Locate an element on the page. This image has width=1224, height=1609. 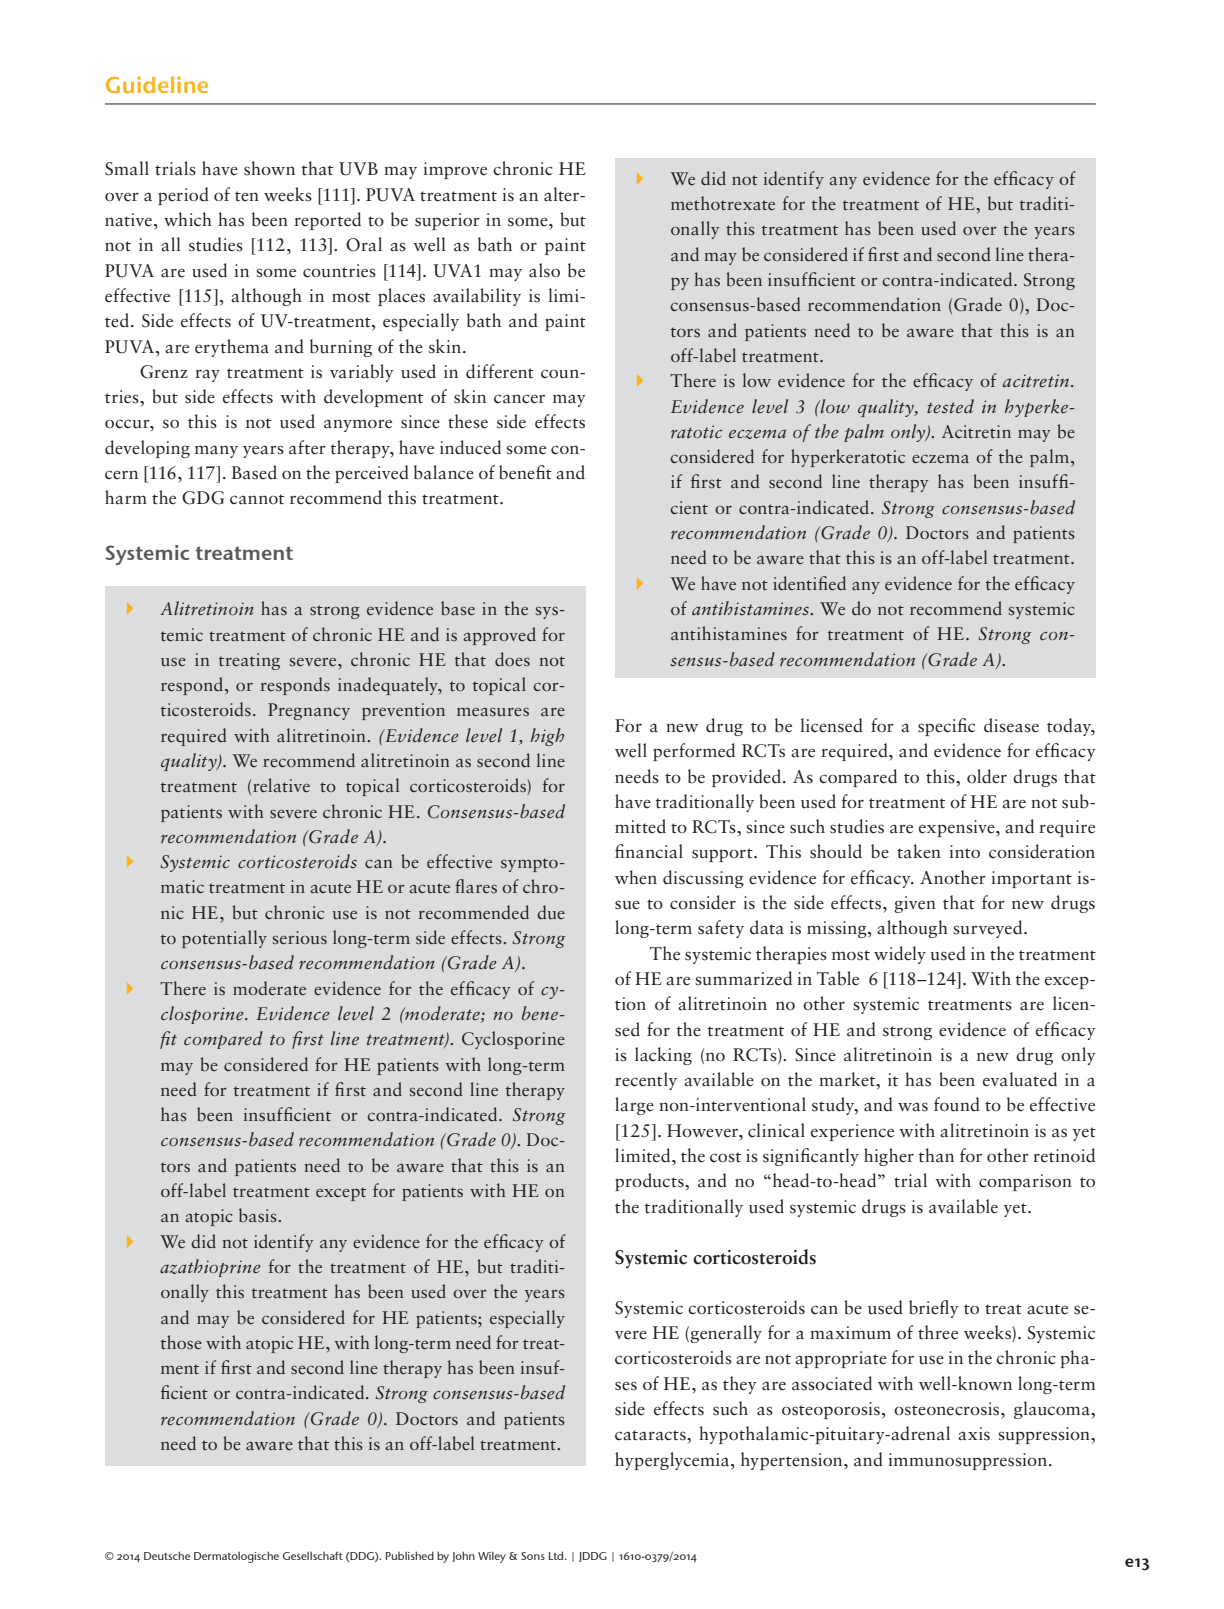
when is located at coordinates (636, 877).
